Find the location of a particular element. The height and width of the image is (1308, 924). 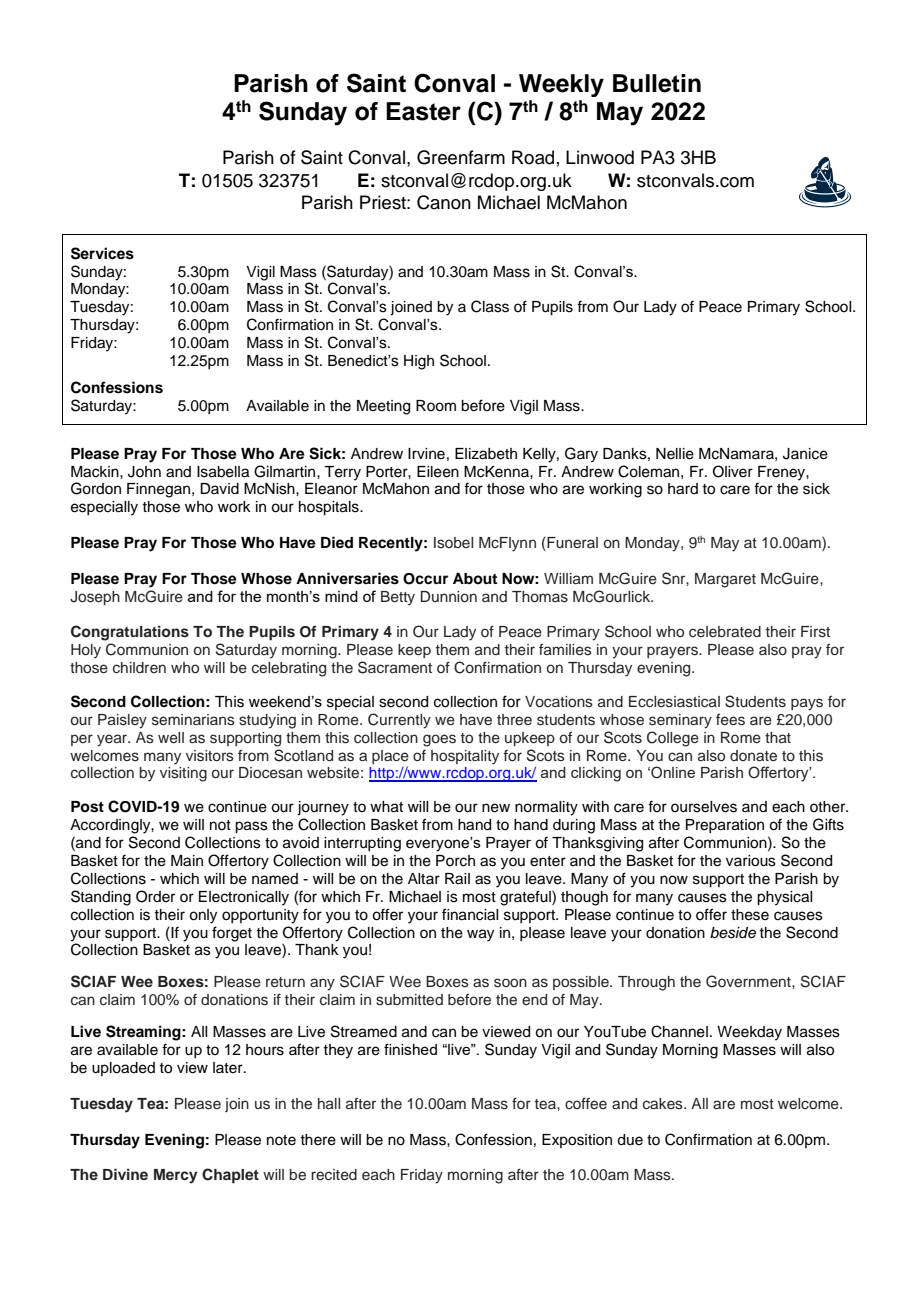

Exposition is located at coordinates (577, 1141).
